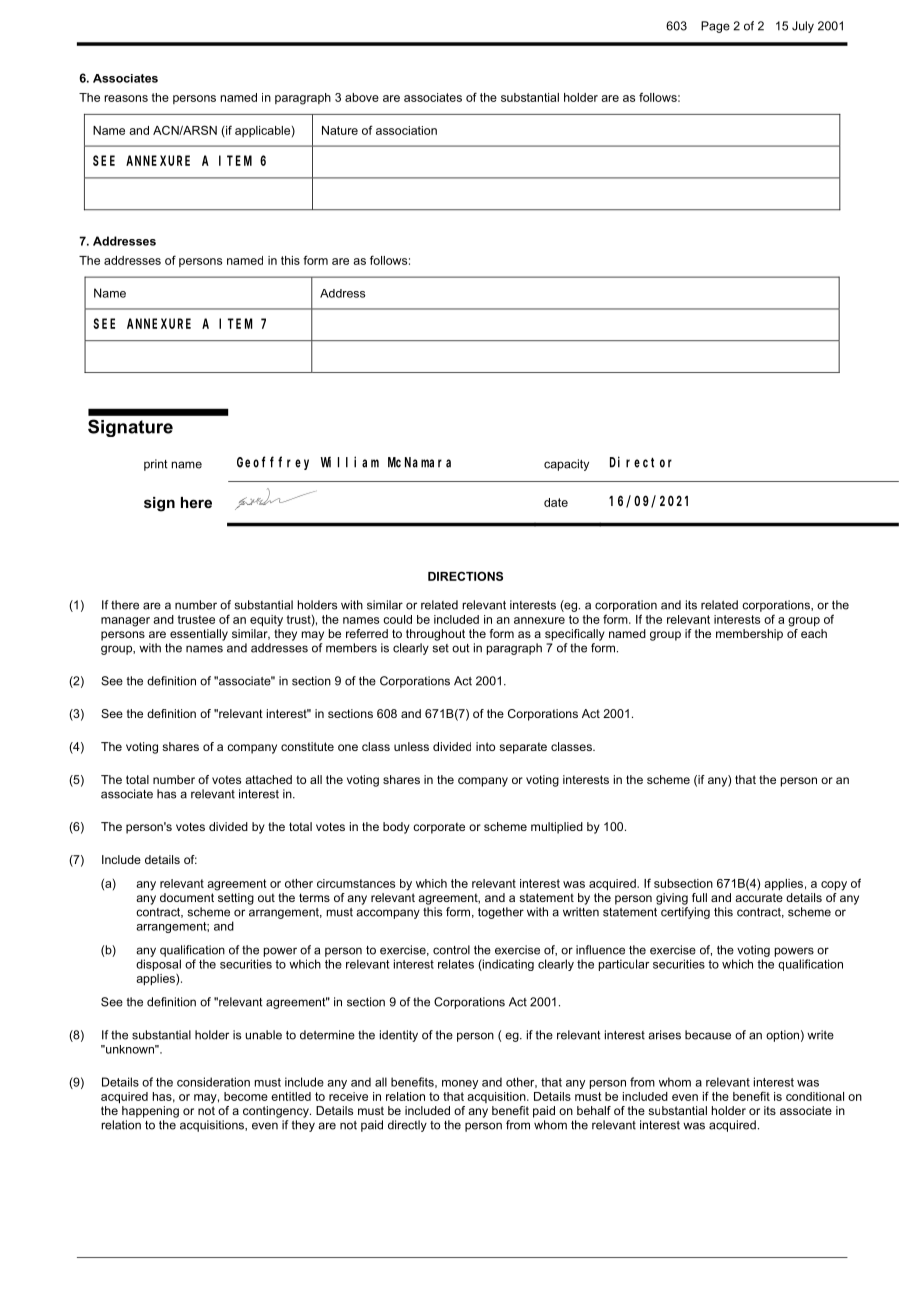 This document has height=1308, width=924. What do you see at coordinates (556, 502) in the document?
I see `date` at bounding box center [556, 502].
